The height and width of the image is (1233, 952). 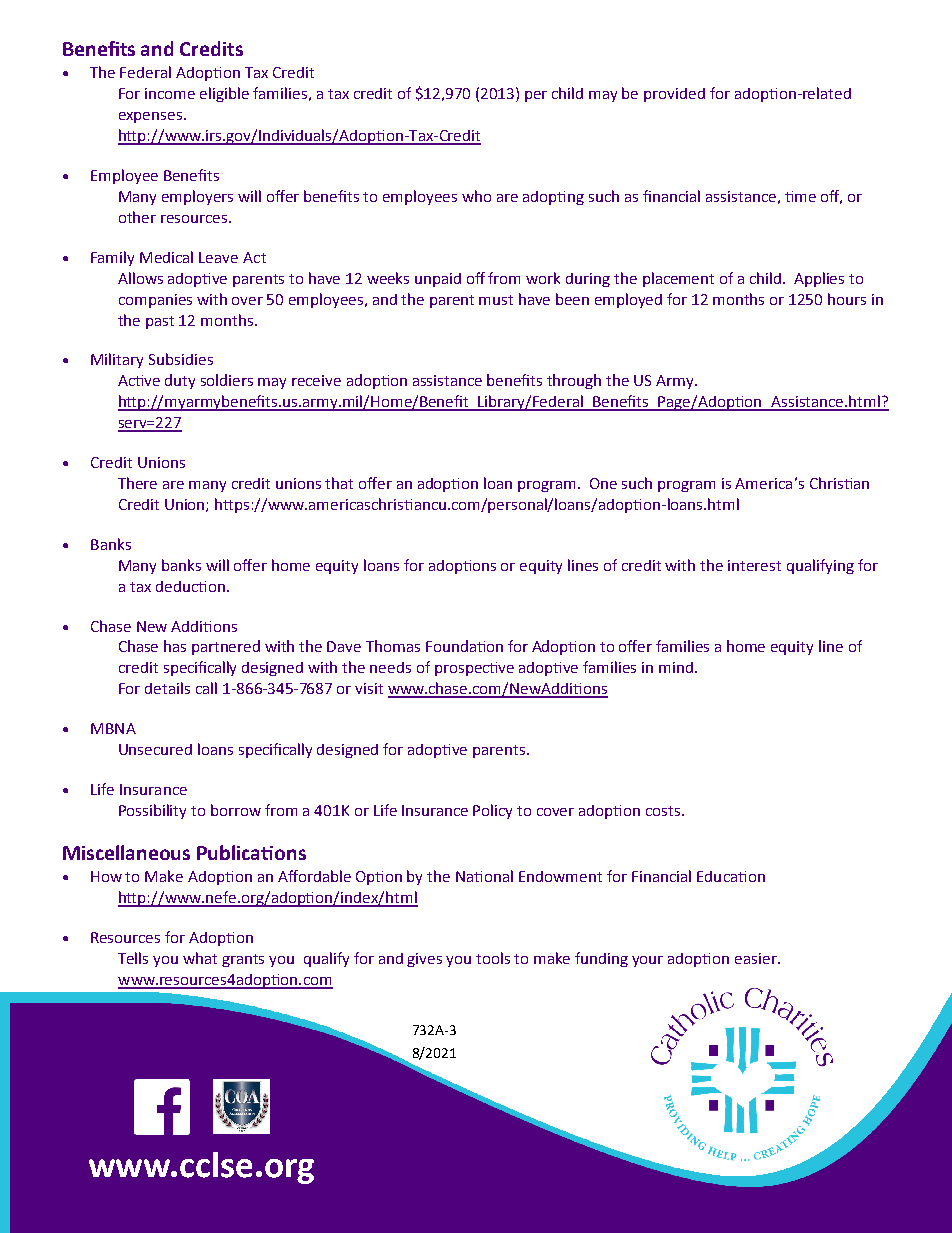 I want to click on Applies, so click(x=819, y=279).
